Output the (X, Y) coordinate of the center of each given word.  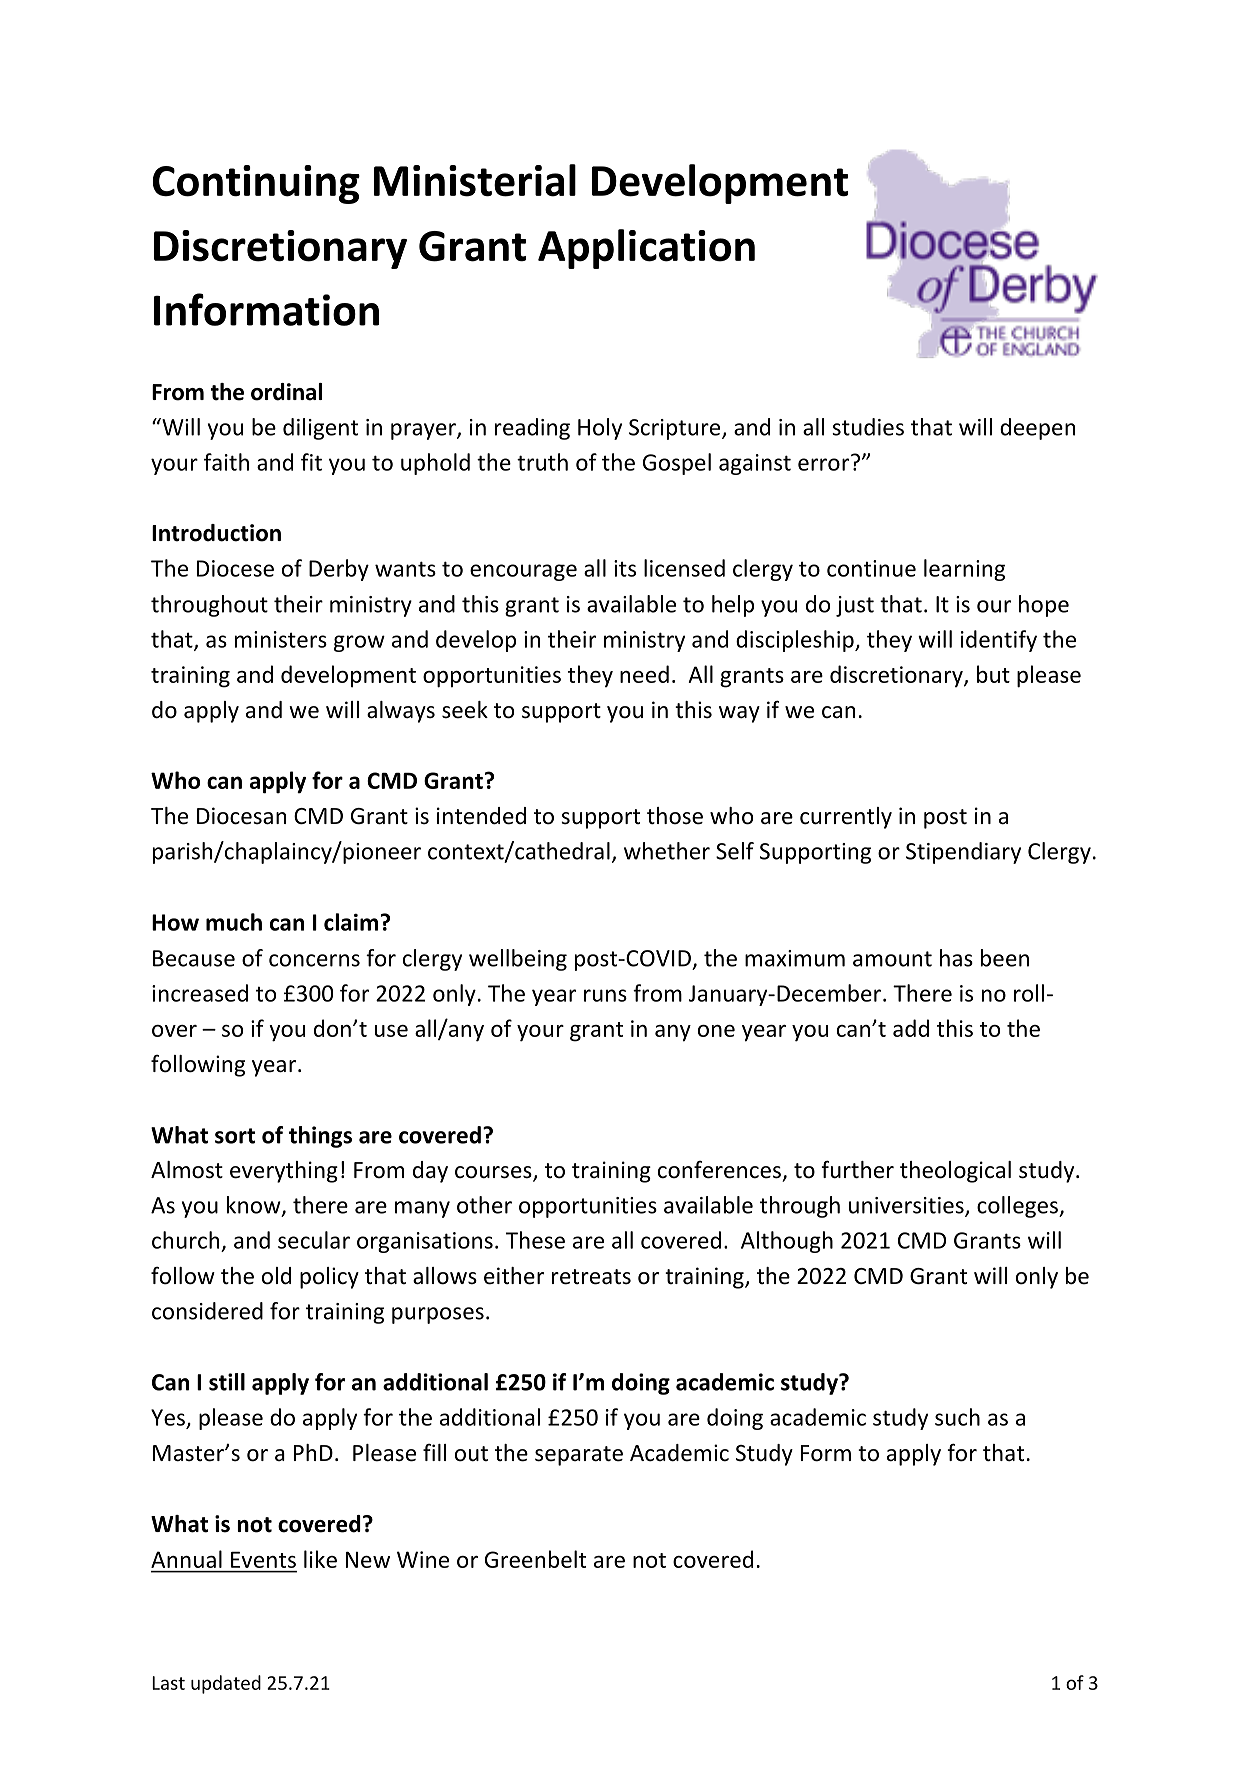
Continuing (256, 184)
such (957, 1417)
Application (646, 249)
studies (868, 427)
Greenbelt (535, 1559)
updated (226, 1684)
